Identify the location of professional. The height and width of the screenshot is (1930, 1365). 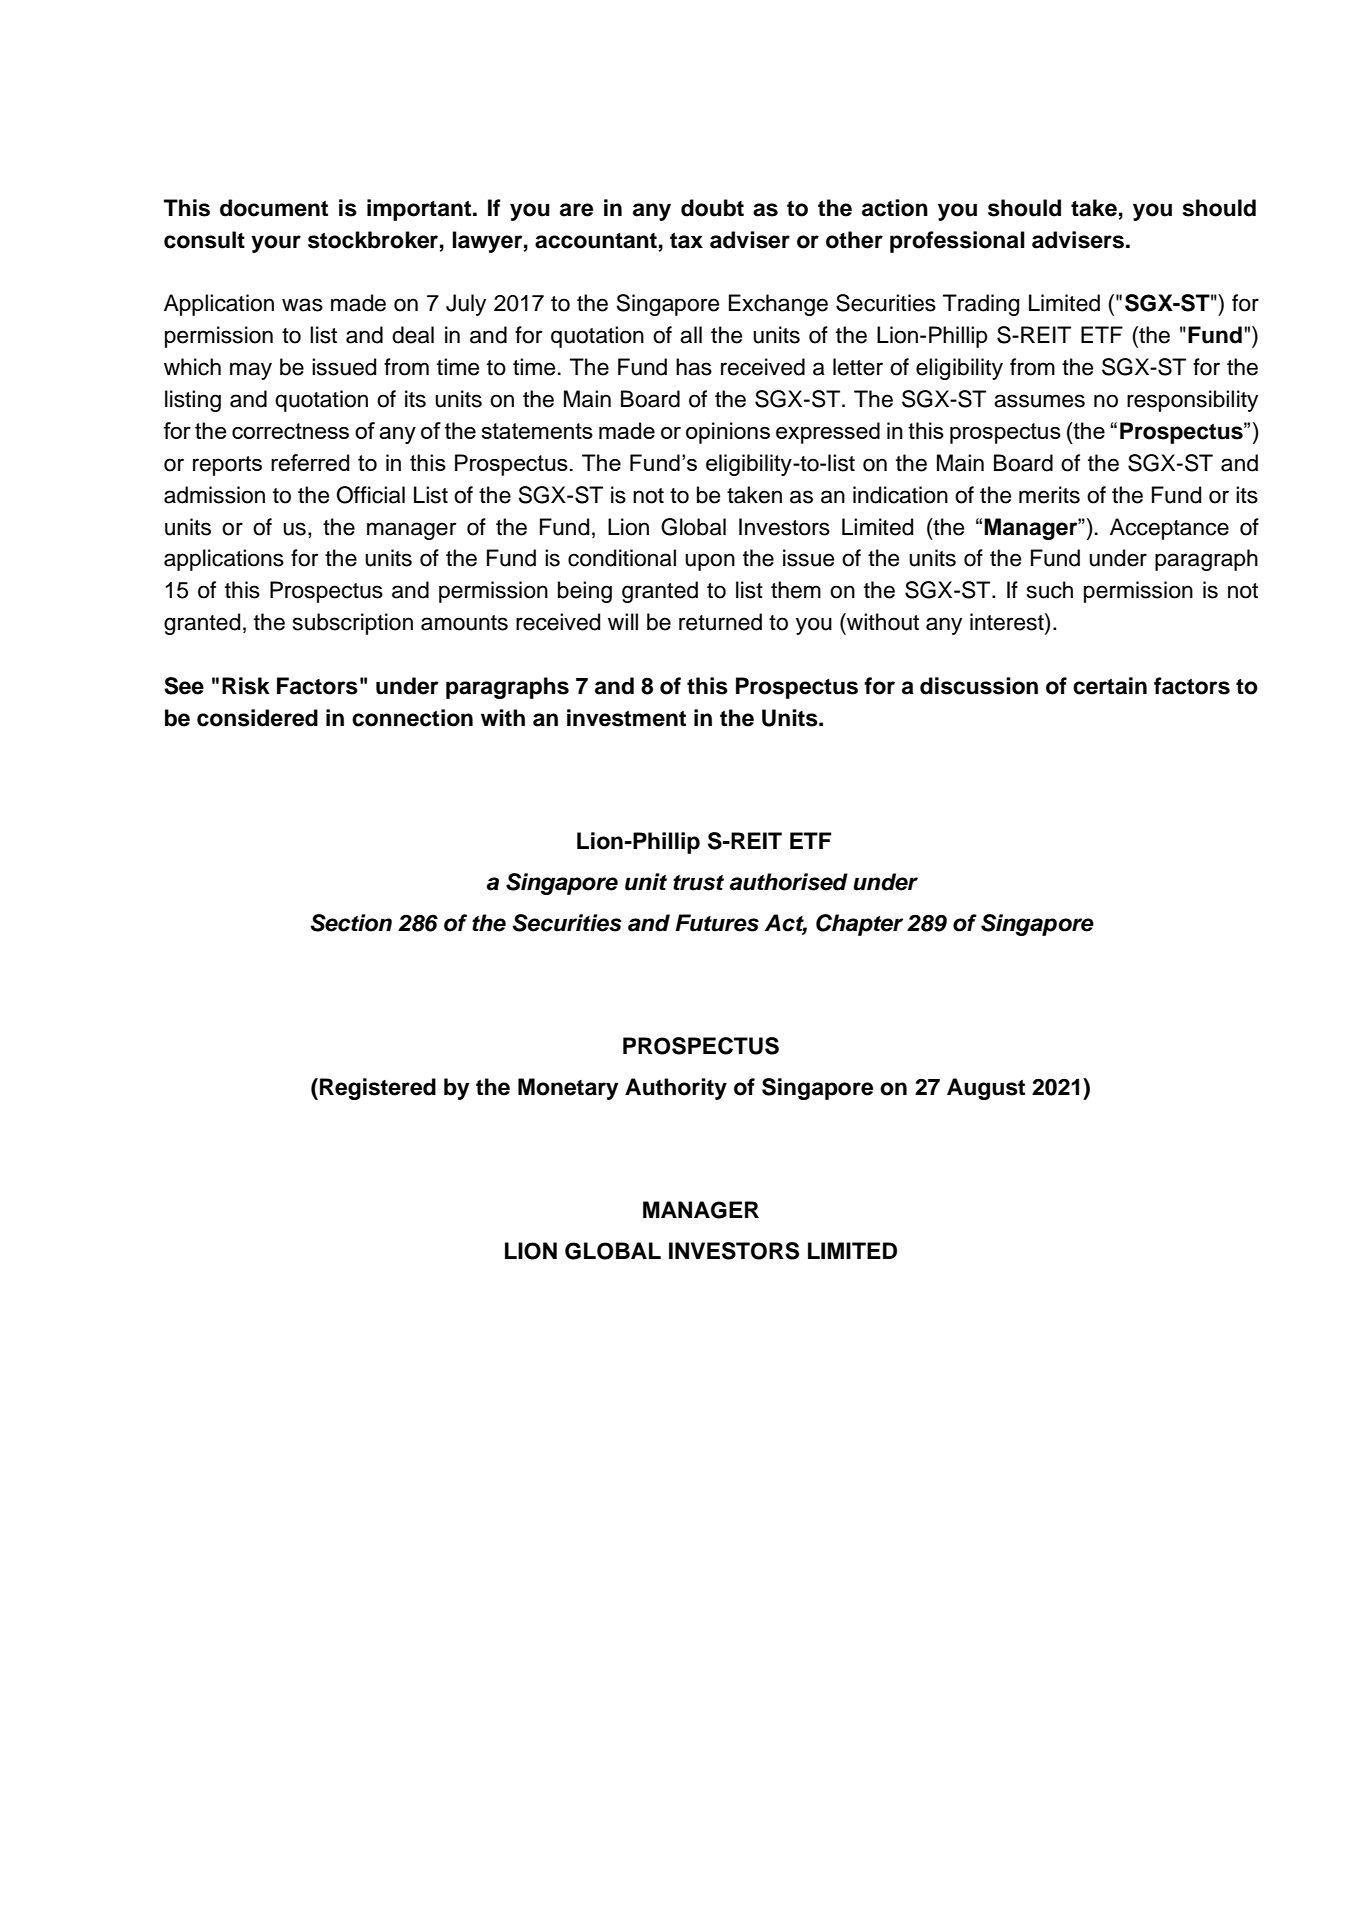
(957, 242).
